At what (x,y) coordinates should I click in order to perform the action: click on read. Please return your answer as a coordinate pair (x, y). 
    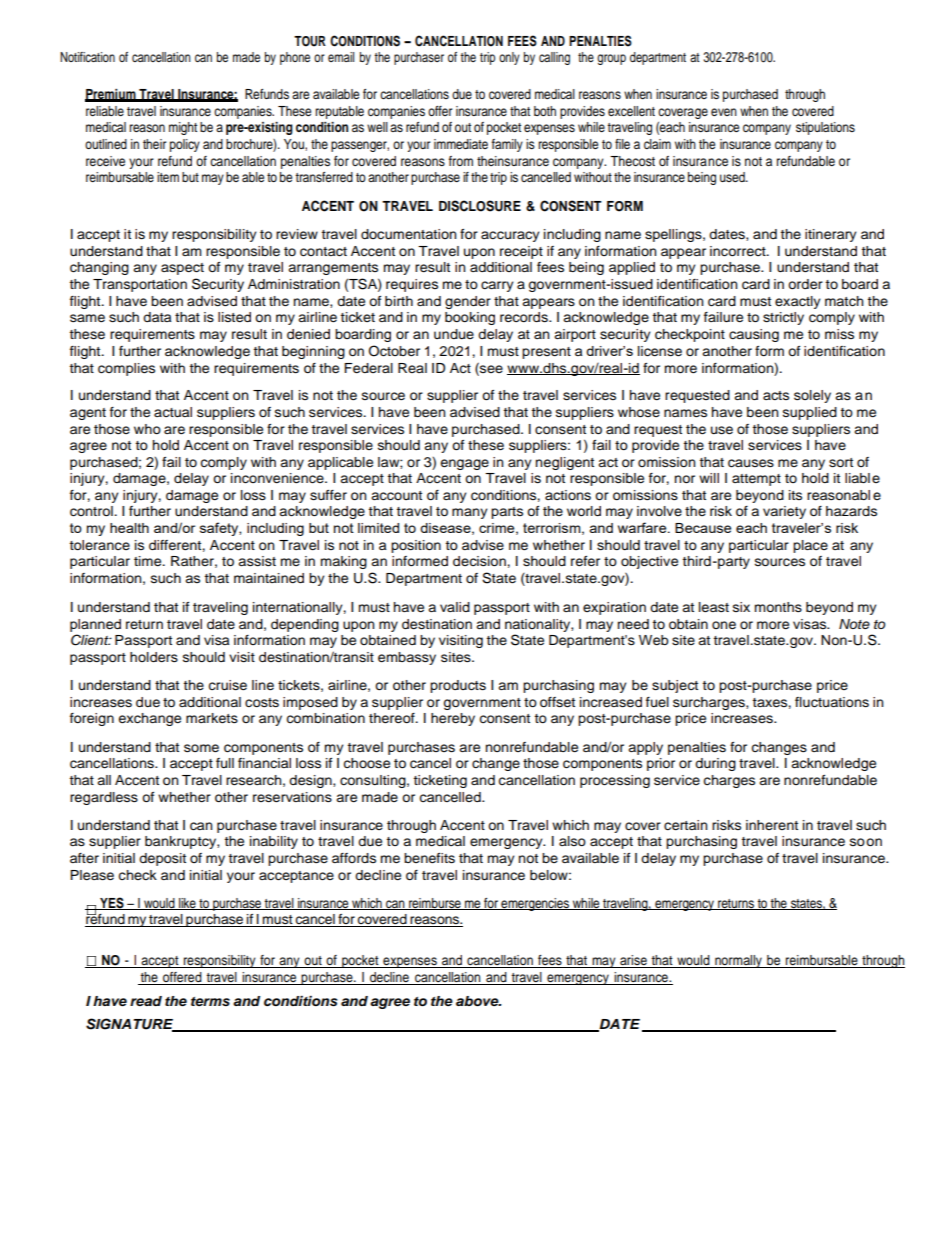
    Looking at the image, I should click on (146, 1001).
